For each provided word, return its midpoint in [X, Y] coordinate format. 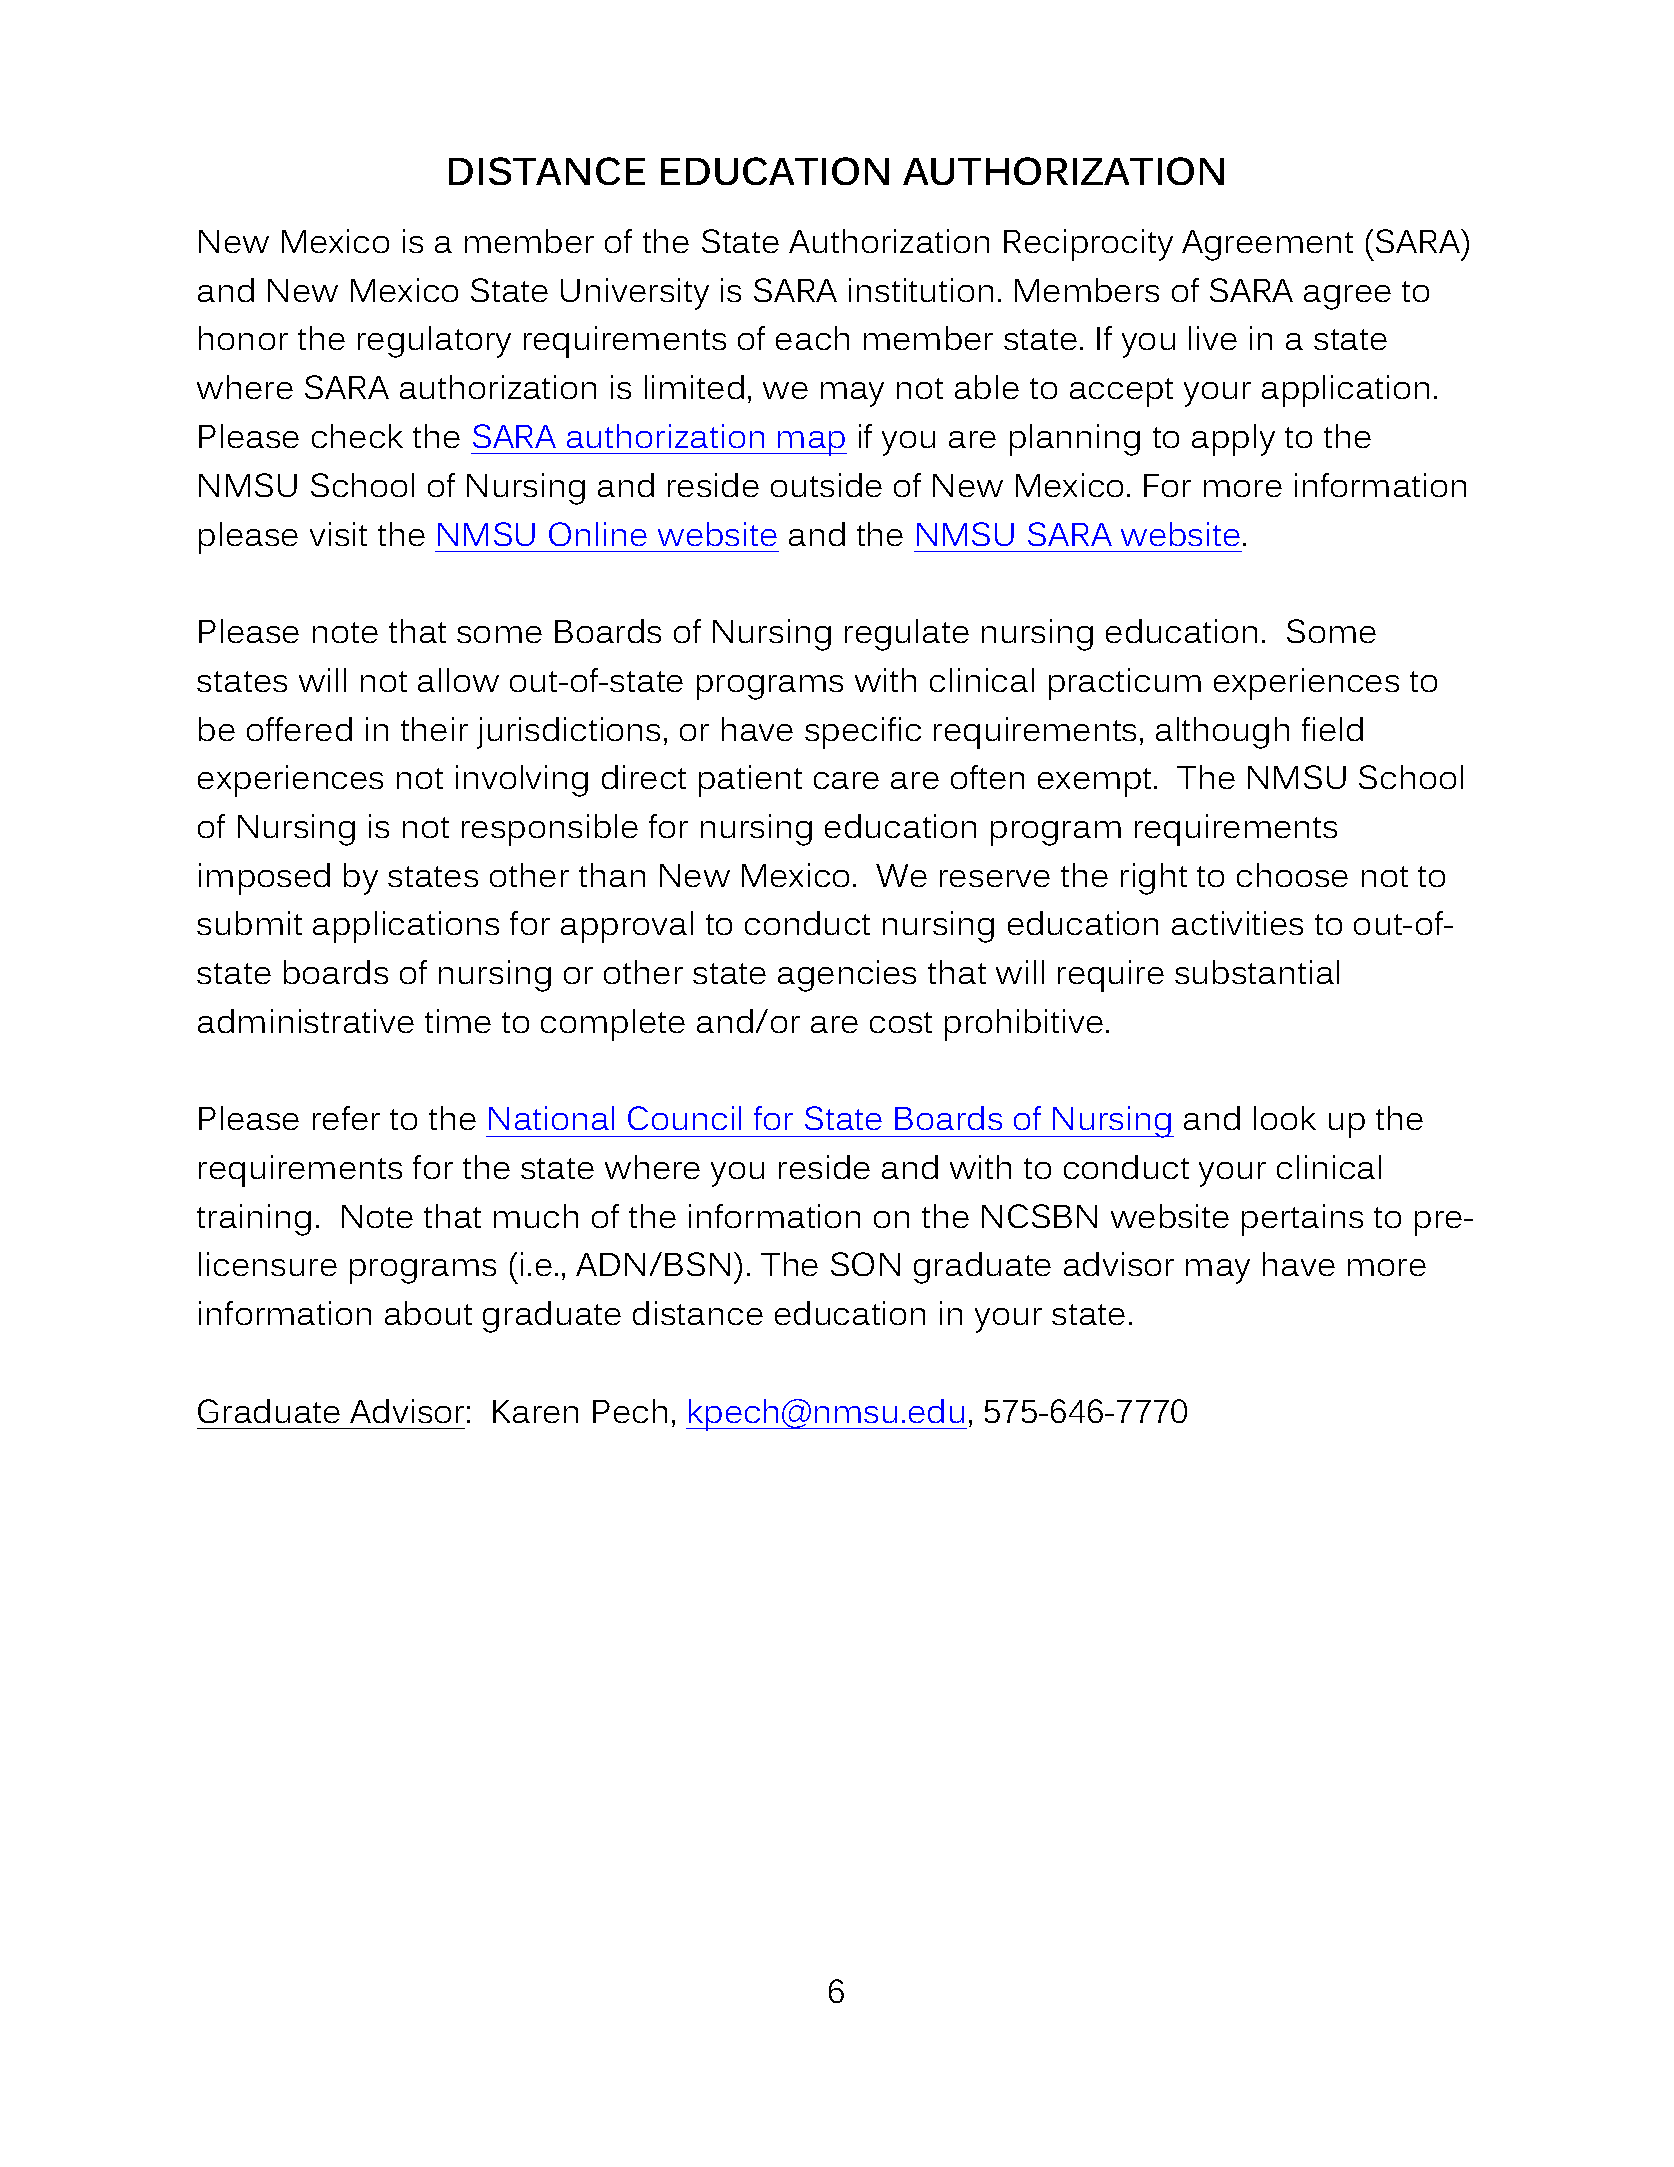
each [812, 338]
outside [826, 485]
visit [338, 534]
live [1213, 338]
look [1285, 1118]
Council [684, 1118]
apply [1233, 440]
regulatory [434, 342]
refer [346, 1118]
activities [1237, 923]
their [434, 729]
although [1222, 733]
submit [249, 923]
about [428, 1313]
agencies [847, 976]
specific [863, 733]
